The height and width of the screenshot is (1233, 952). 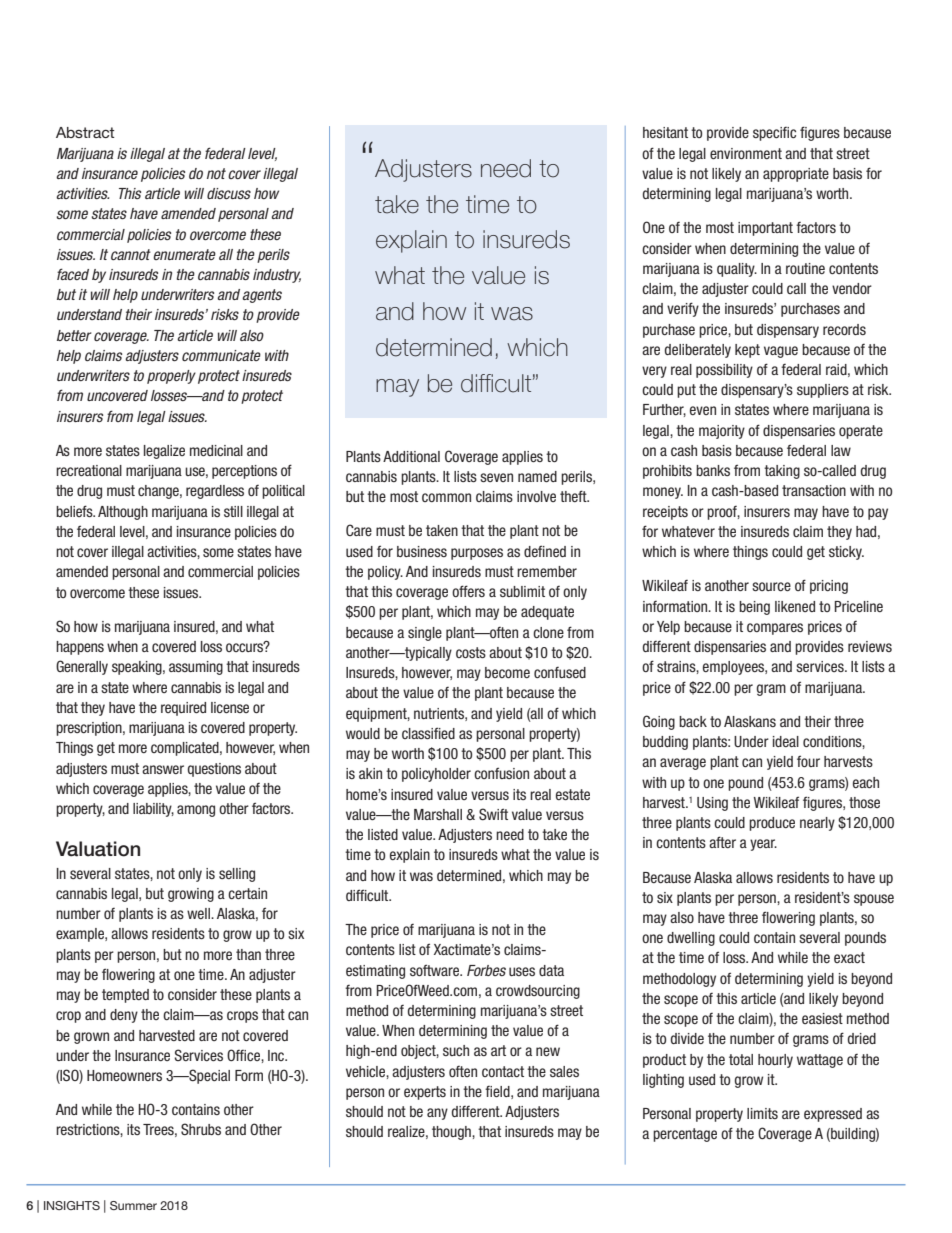 I want to click on exact, so click(x=849, y=957).
